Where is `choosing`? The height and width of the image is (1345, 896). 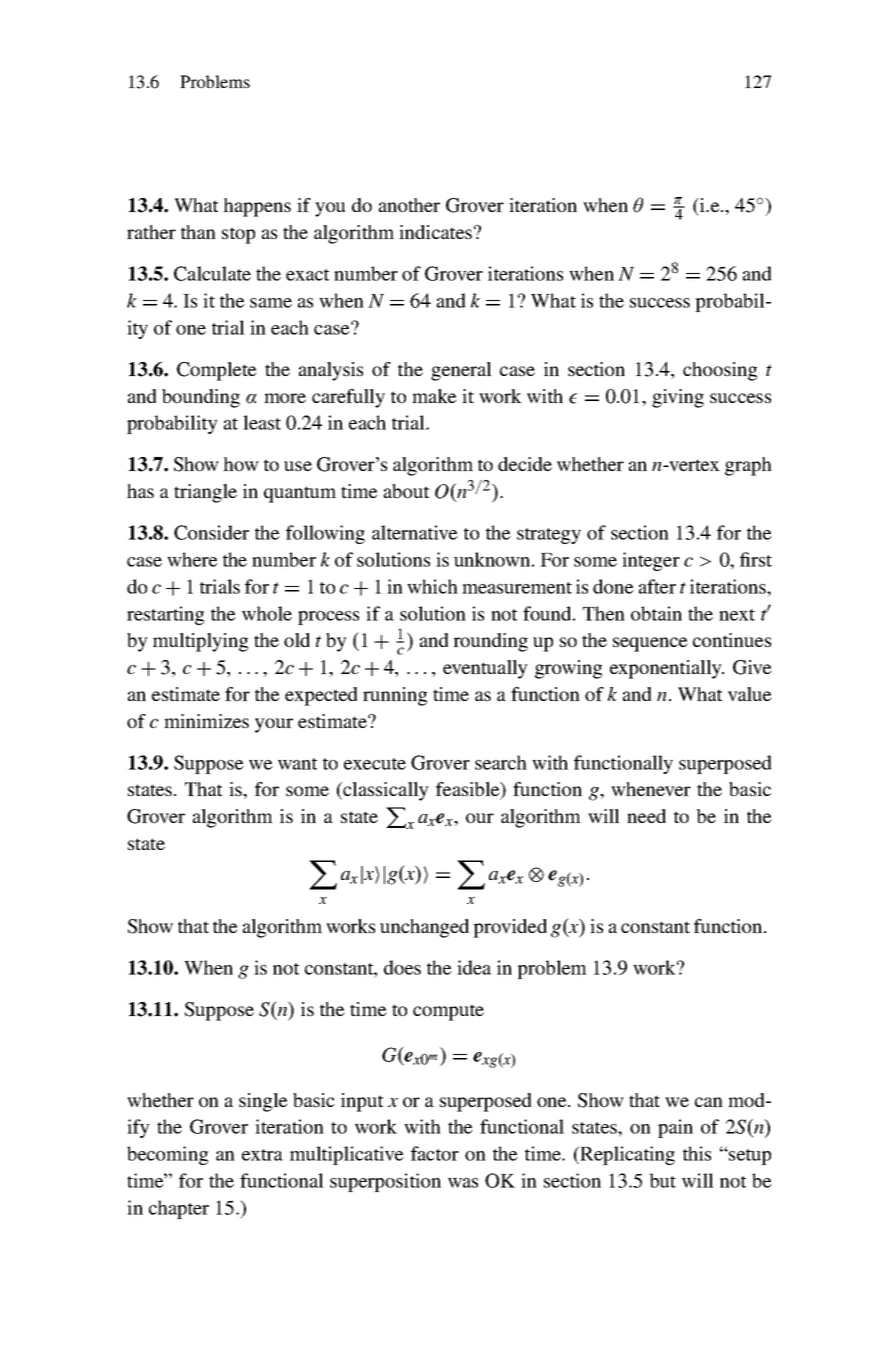
choosing is located at coordinates (720, 371).
